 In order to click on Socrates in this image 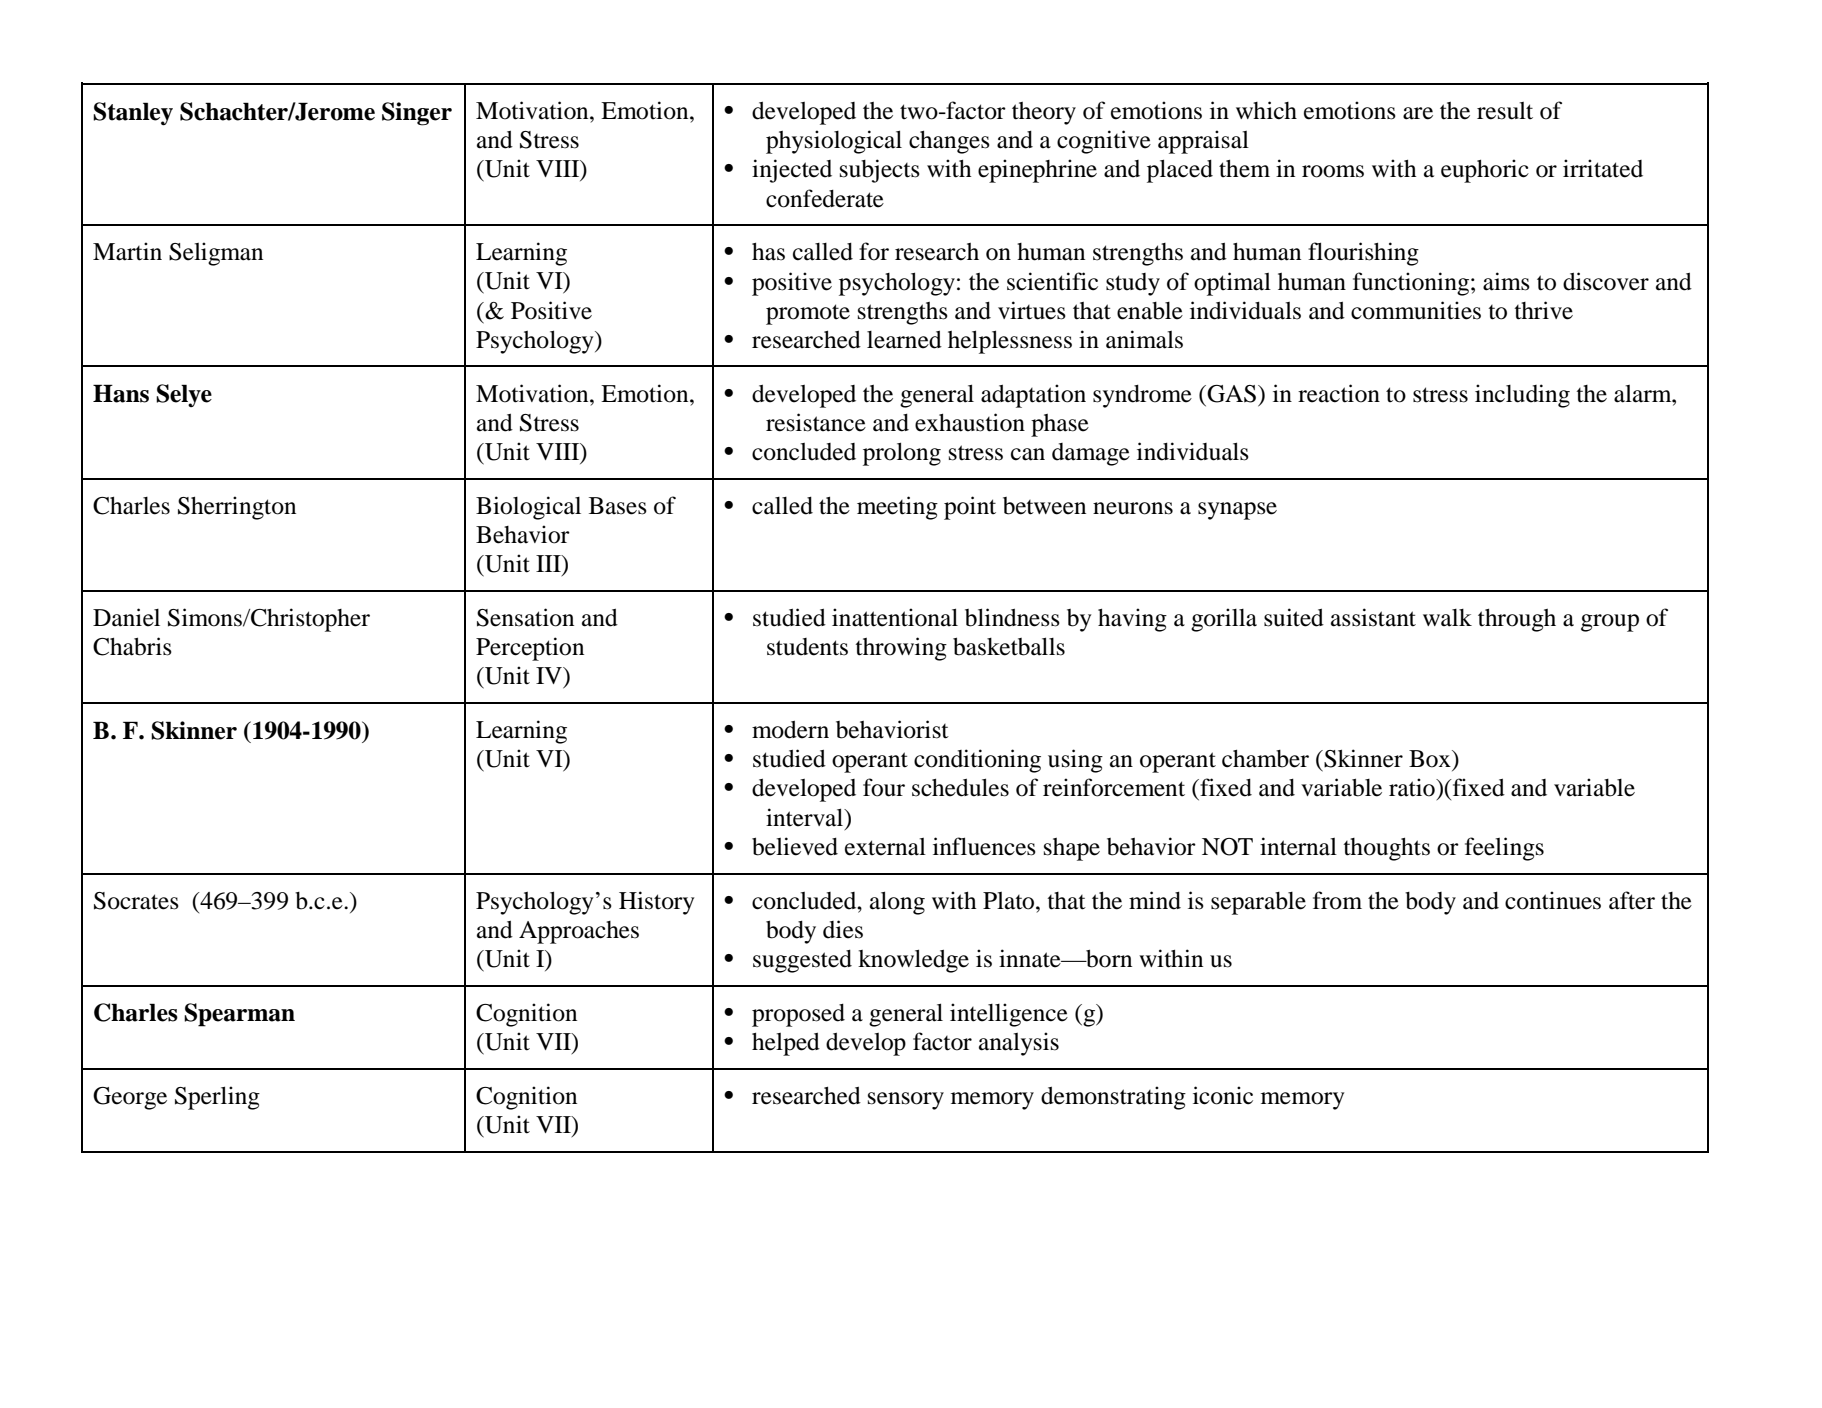, I will do `click(136, 901)`.
